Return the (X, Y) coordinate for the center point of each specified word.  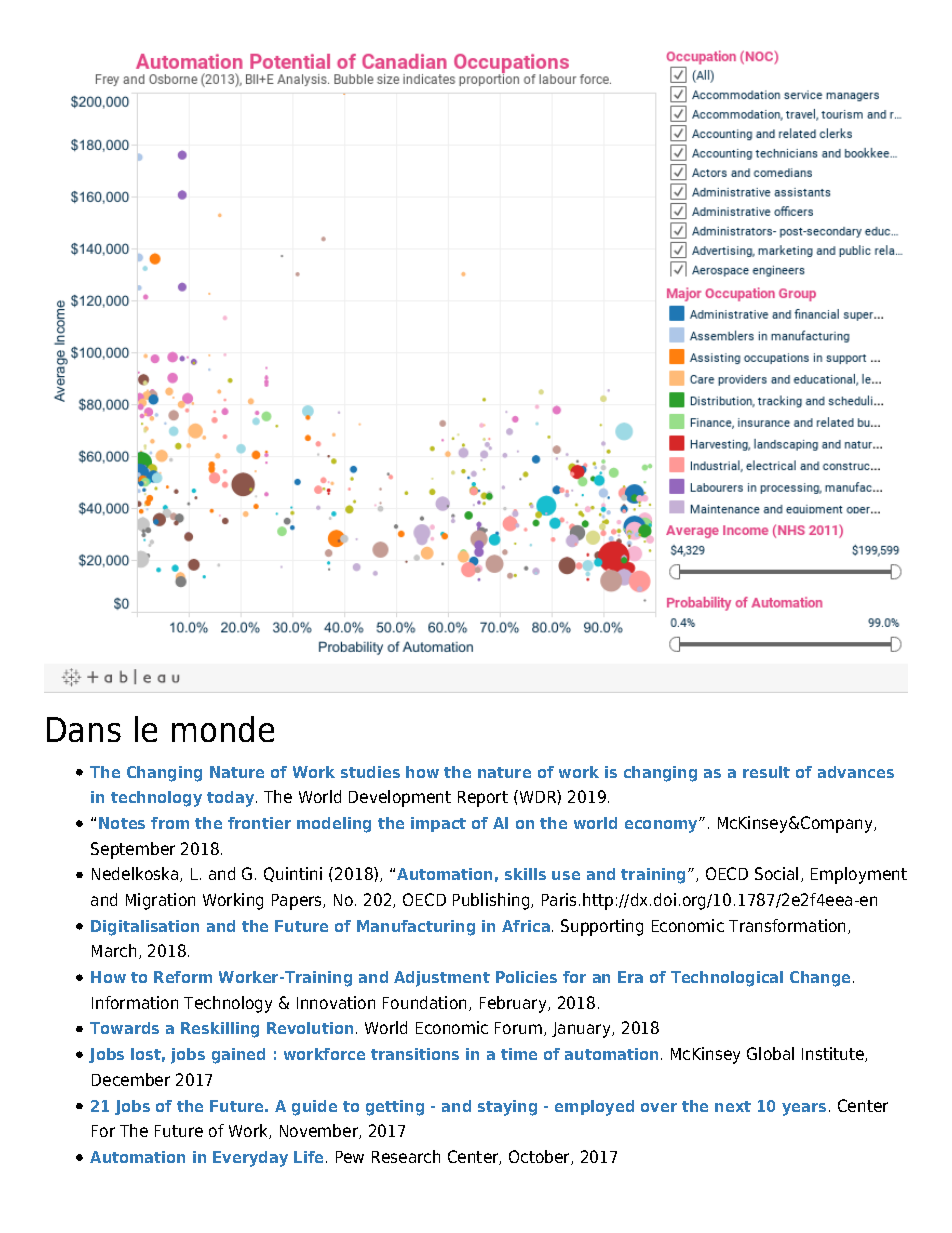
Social (776, 873)
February (514, 1004)
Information (135, 1002)
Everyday (250, 1159)
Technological (727, 979)
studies (370, 772)
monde (223, 729)
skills (525, 874)
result (766, 772)
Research (406, 1156)
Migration (160, 901)
